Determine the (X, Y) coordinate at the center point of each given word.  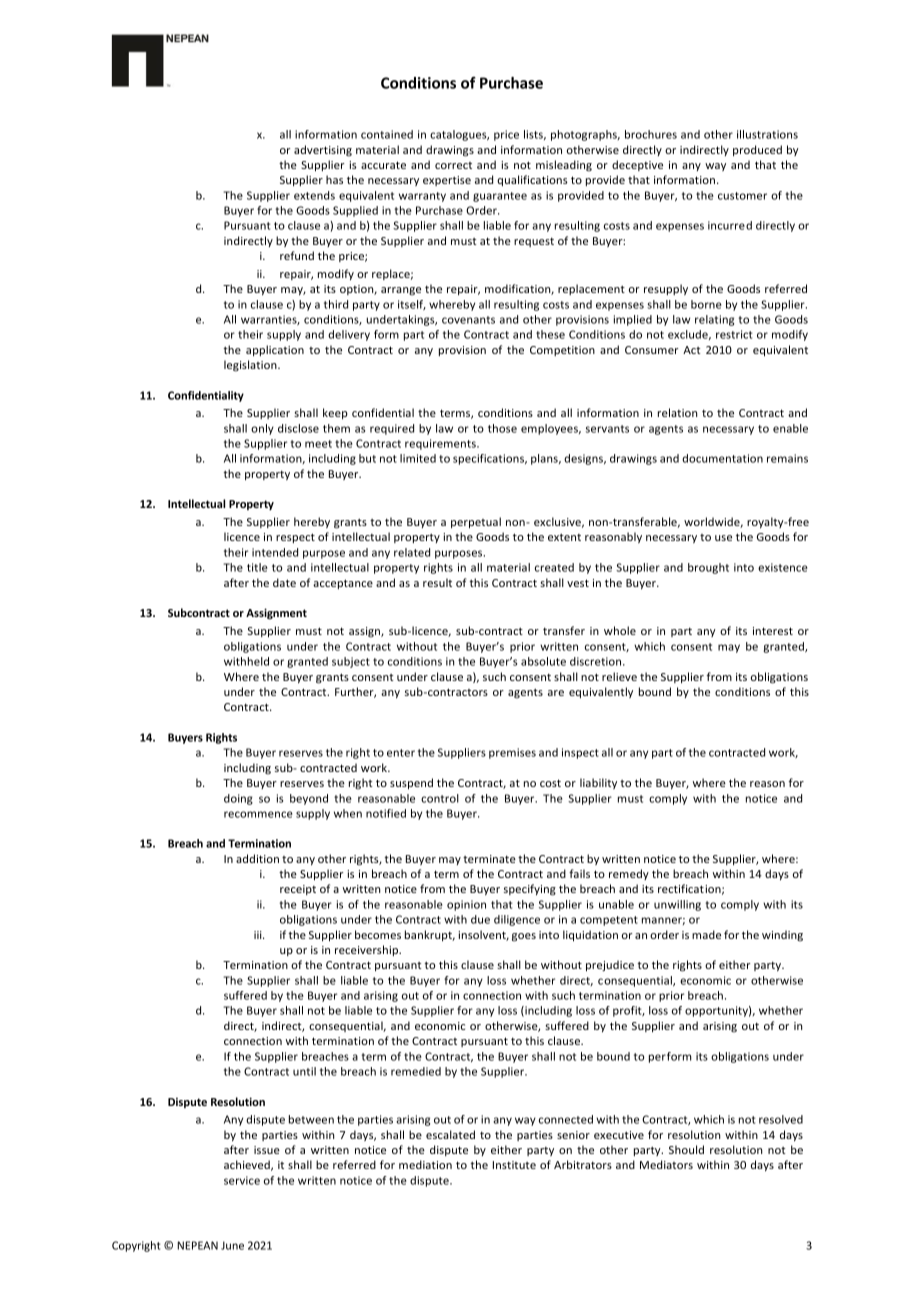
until (304, 1071)
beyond (309, 799)
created (554, 567)
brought (708, 568)
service (242, 1180)
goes (524, 937)
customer (742, 196)
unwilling (677, 905)
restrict (734, 334)
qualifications (532, 180)
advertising (323, 151)
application (275, 350)
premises (512, 753)
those (502, 428)
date (284, 582)
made (706, 934)
